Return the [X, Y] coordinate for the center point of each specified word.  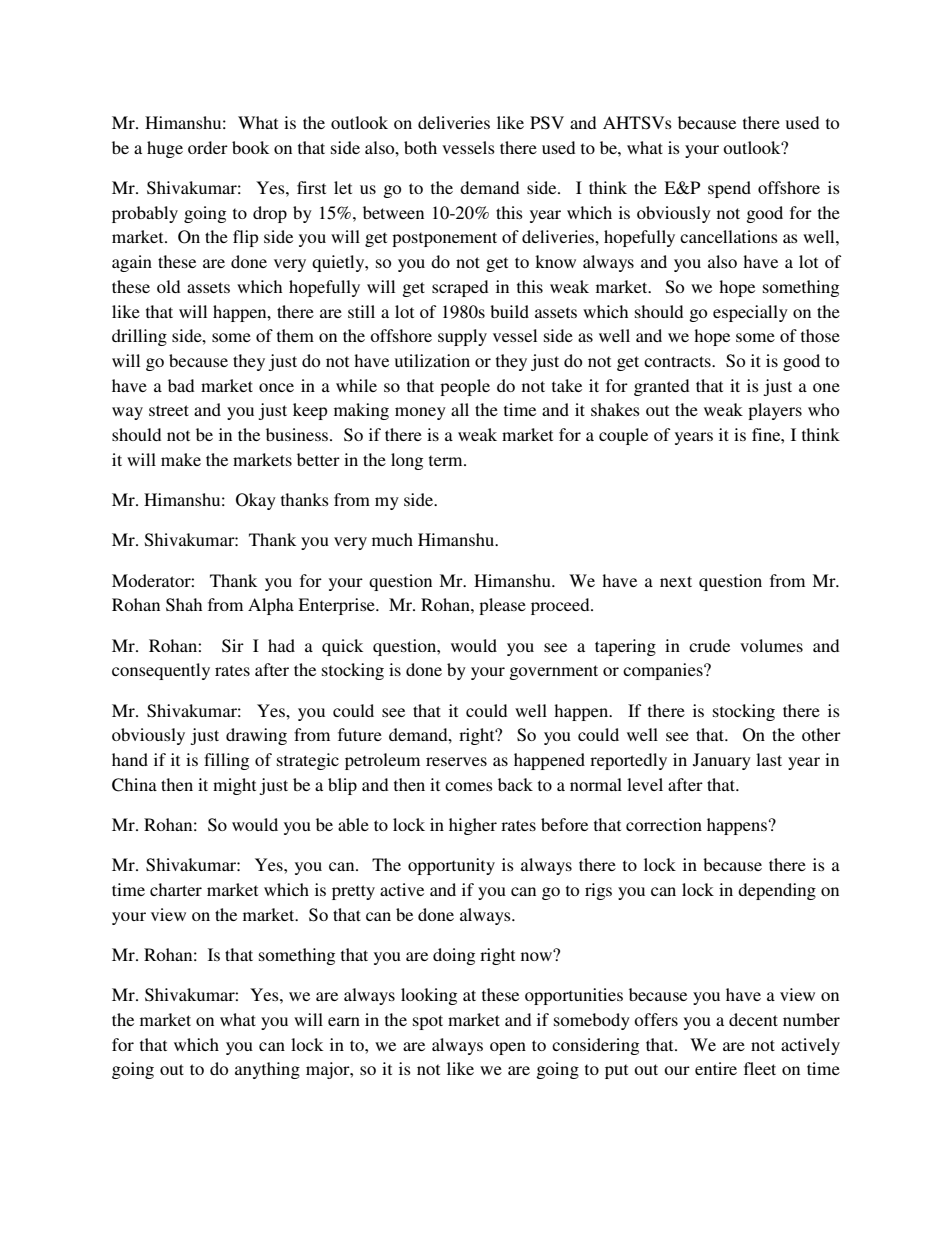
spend [729, 189]
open [508, 1048]
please [502, 606]
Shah [184, 605]
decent [753, 1019]
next [676, 581]
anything [267, 1070]
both [420, 147]
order [208, 147]
